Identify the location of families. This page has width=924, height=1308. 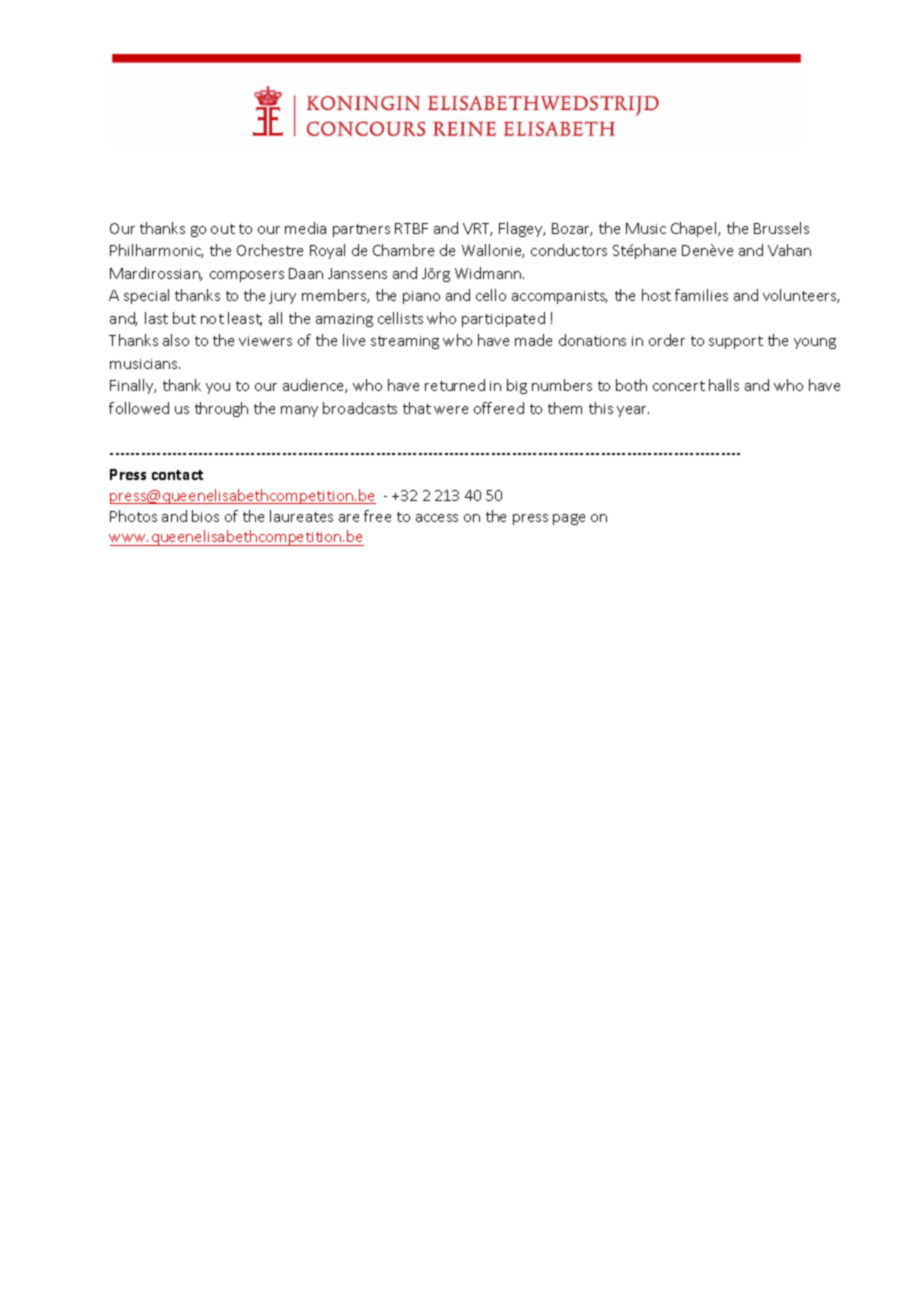
(701, 295).
